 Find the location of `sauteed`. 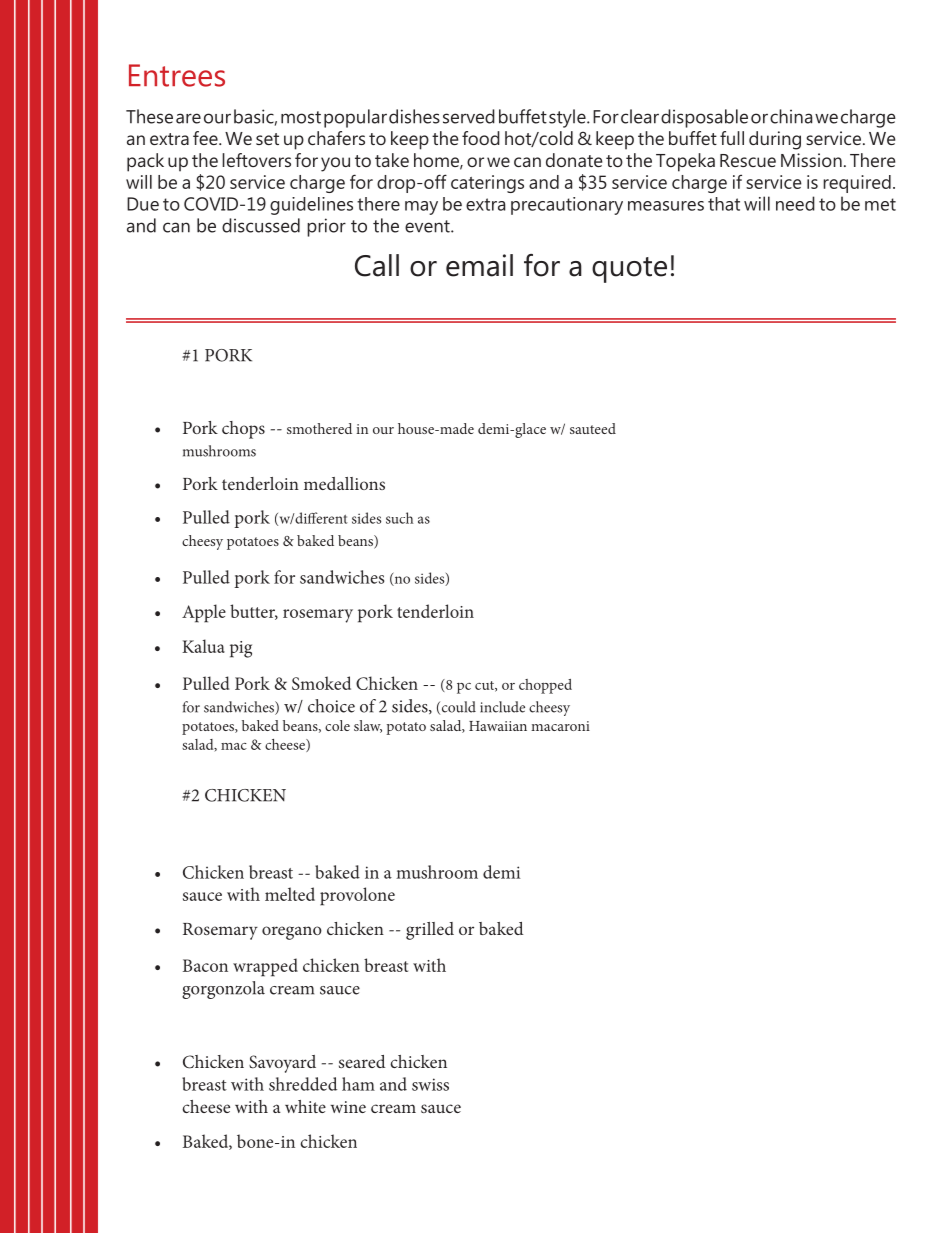

sauteed is located at coordinates (593, 428).
